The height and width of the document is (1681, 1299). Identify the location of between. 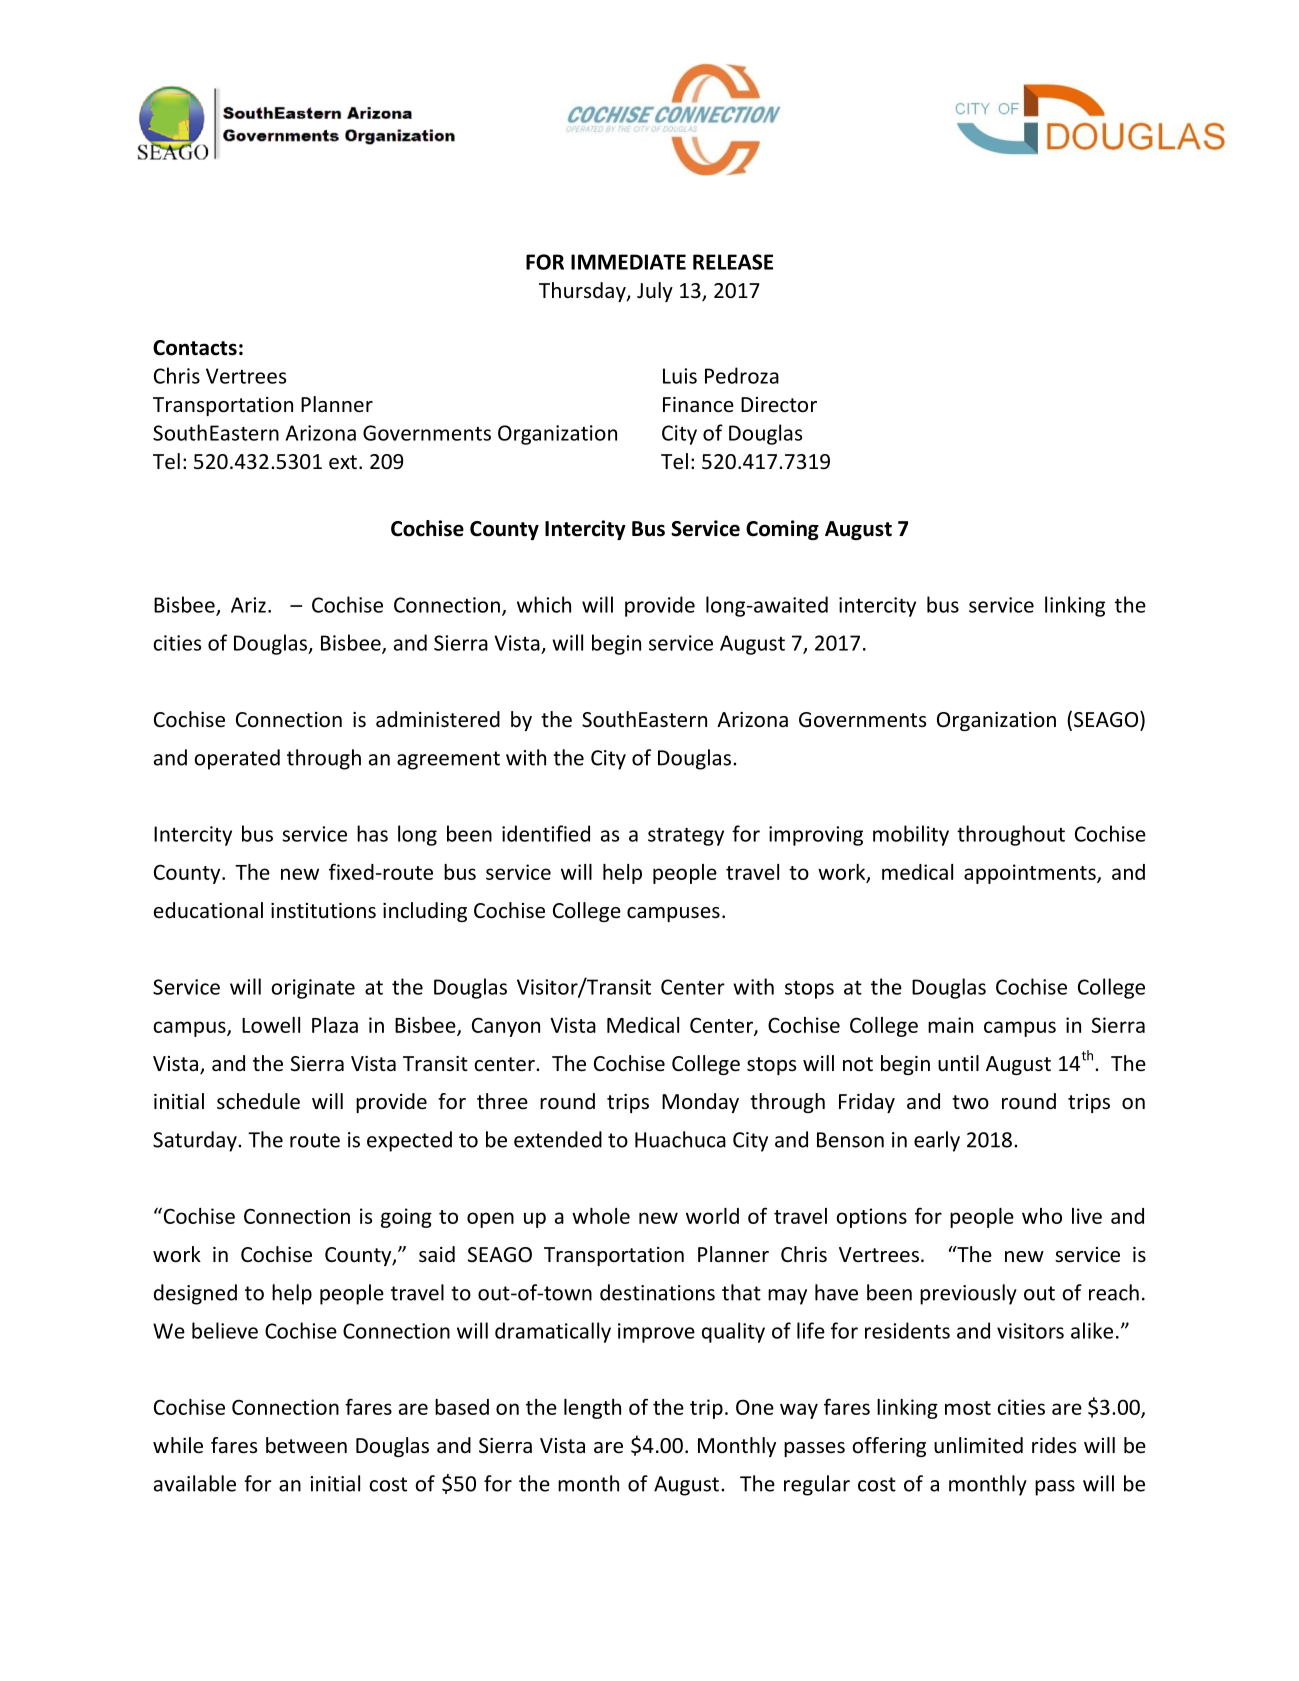
(306, 1445).
